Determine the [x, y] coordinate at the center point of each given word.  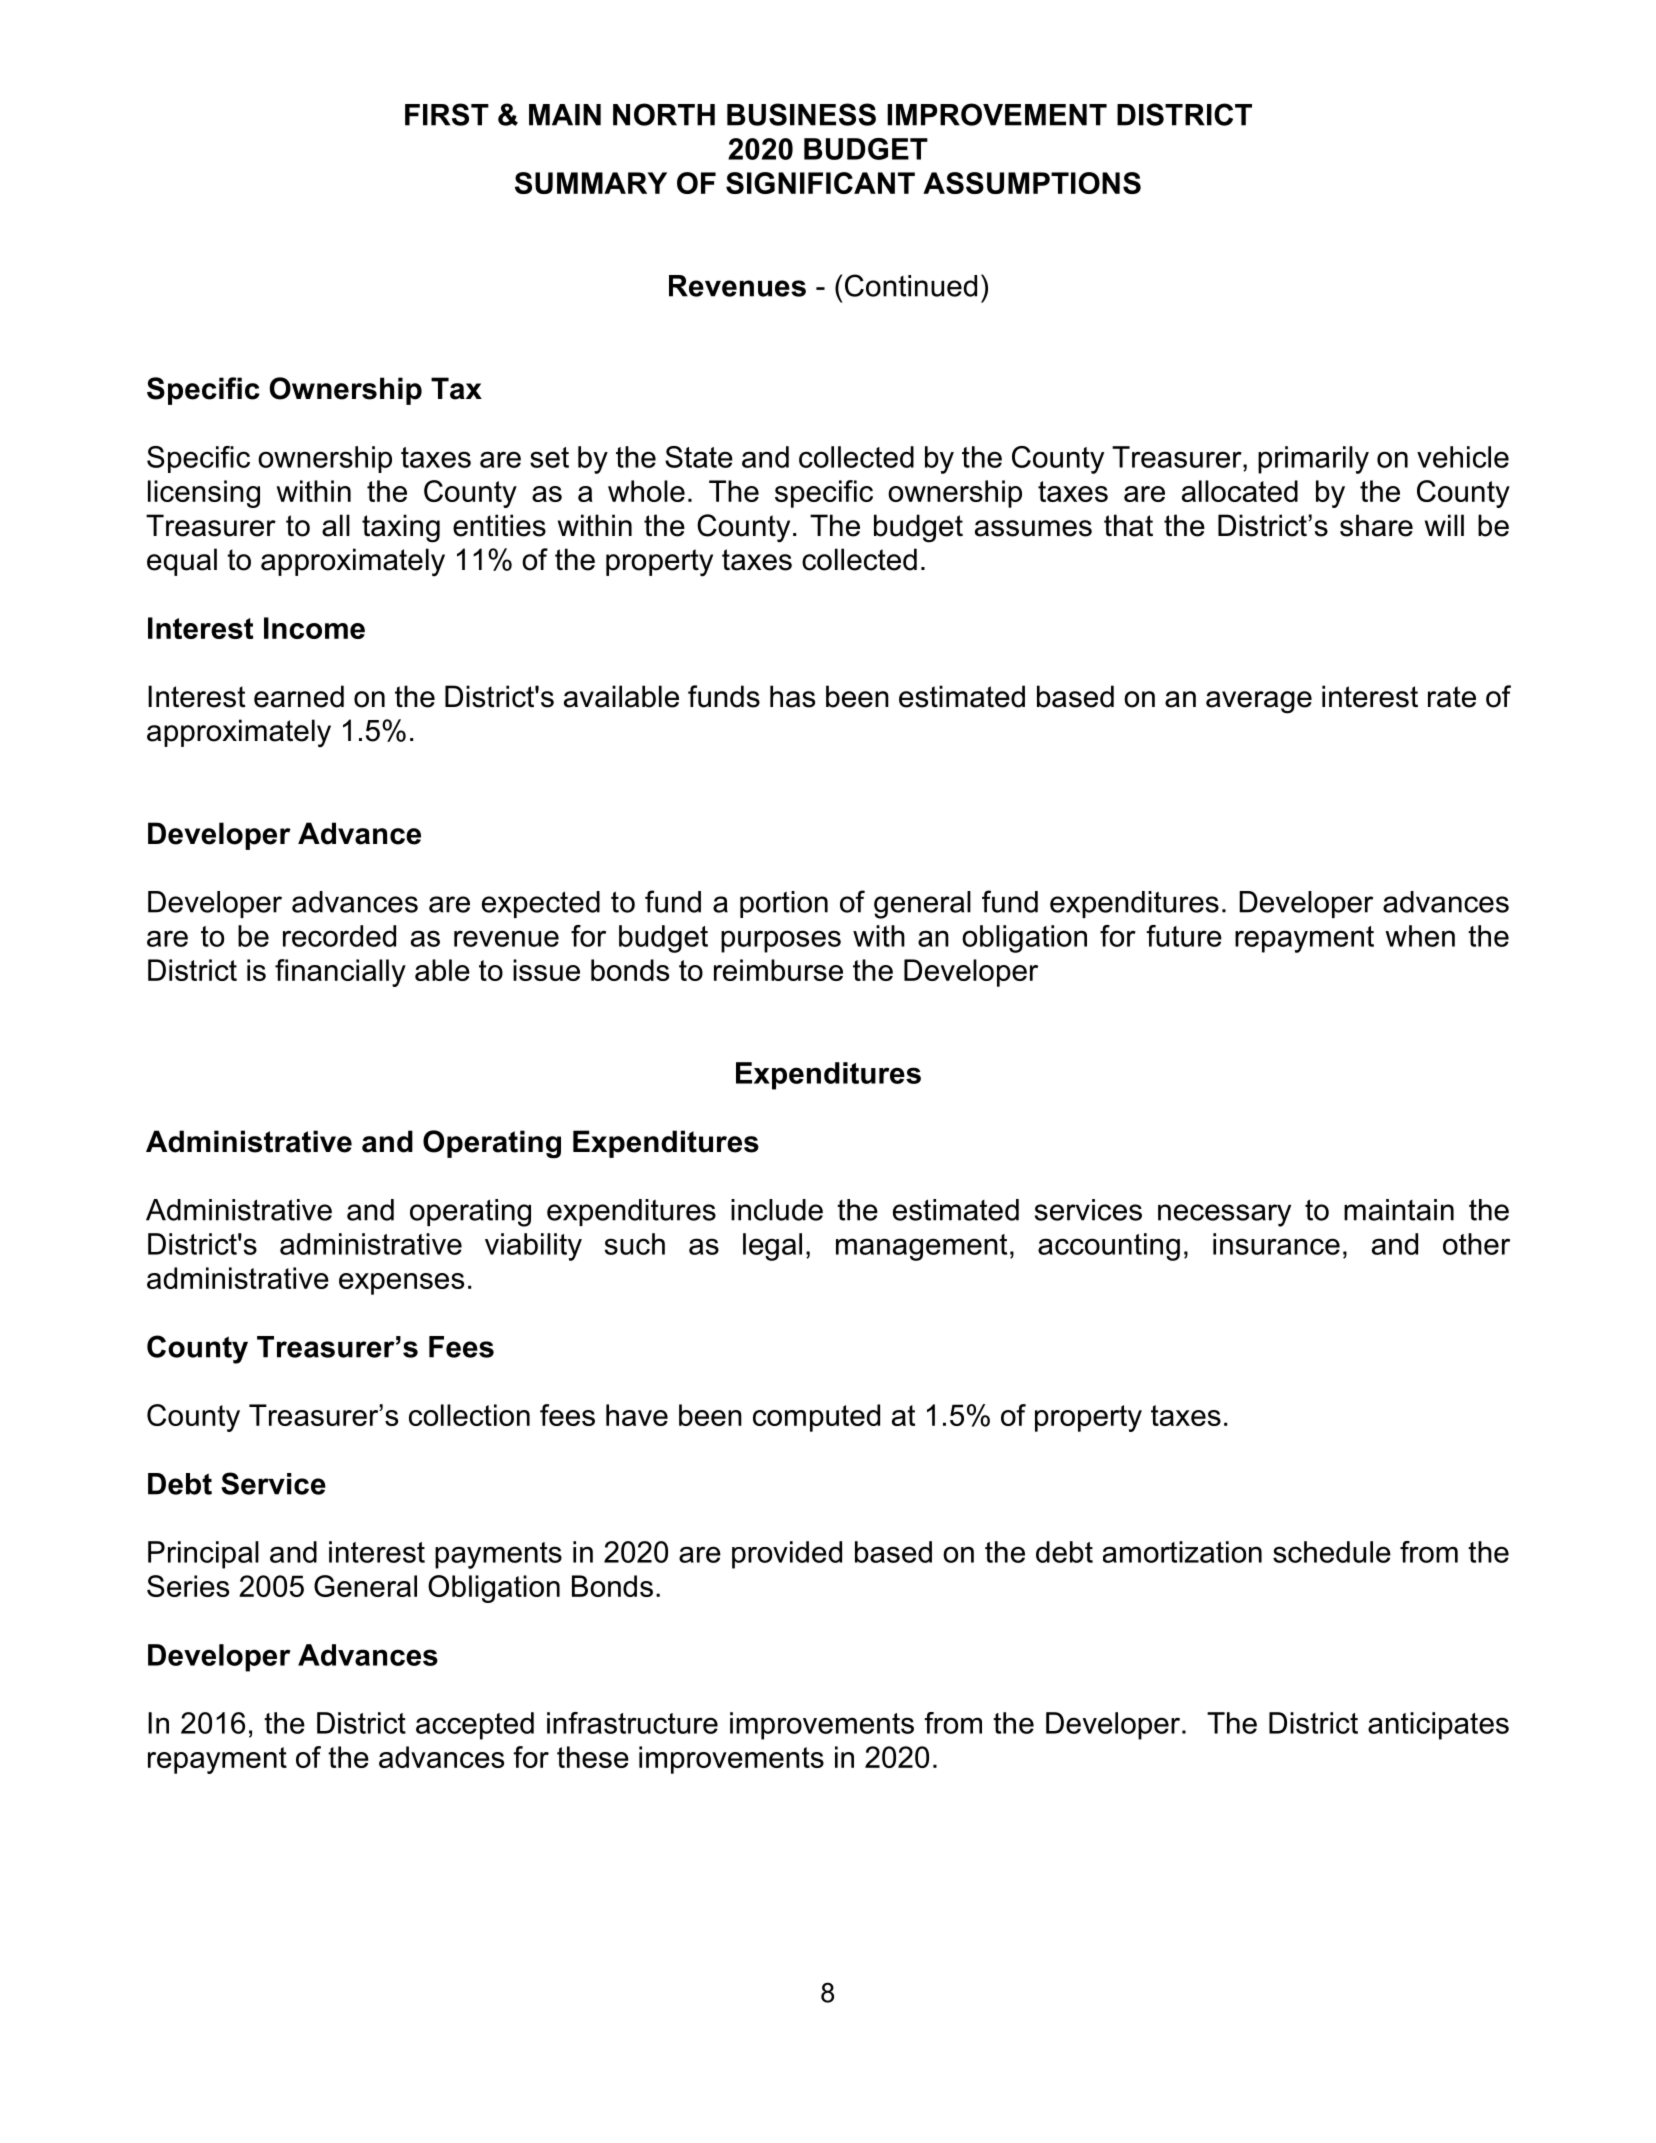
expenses [401, 1284]
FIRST [447, 114]
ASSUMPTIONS [1032, 183]
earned [299, 696]
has [792, 696]
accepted [475, 1726]
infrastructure [632, 1723]
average [1259, 702]
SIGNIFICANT [820, 183]
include [777, 1210]
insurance [1276, 1244]
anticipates [1438, 1726]
